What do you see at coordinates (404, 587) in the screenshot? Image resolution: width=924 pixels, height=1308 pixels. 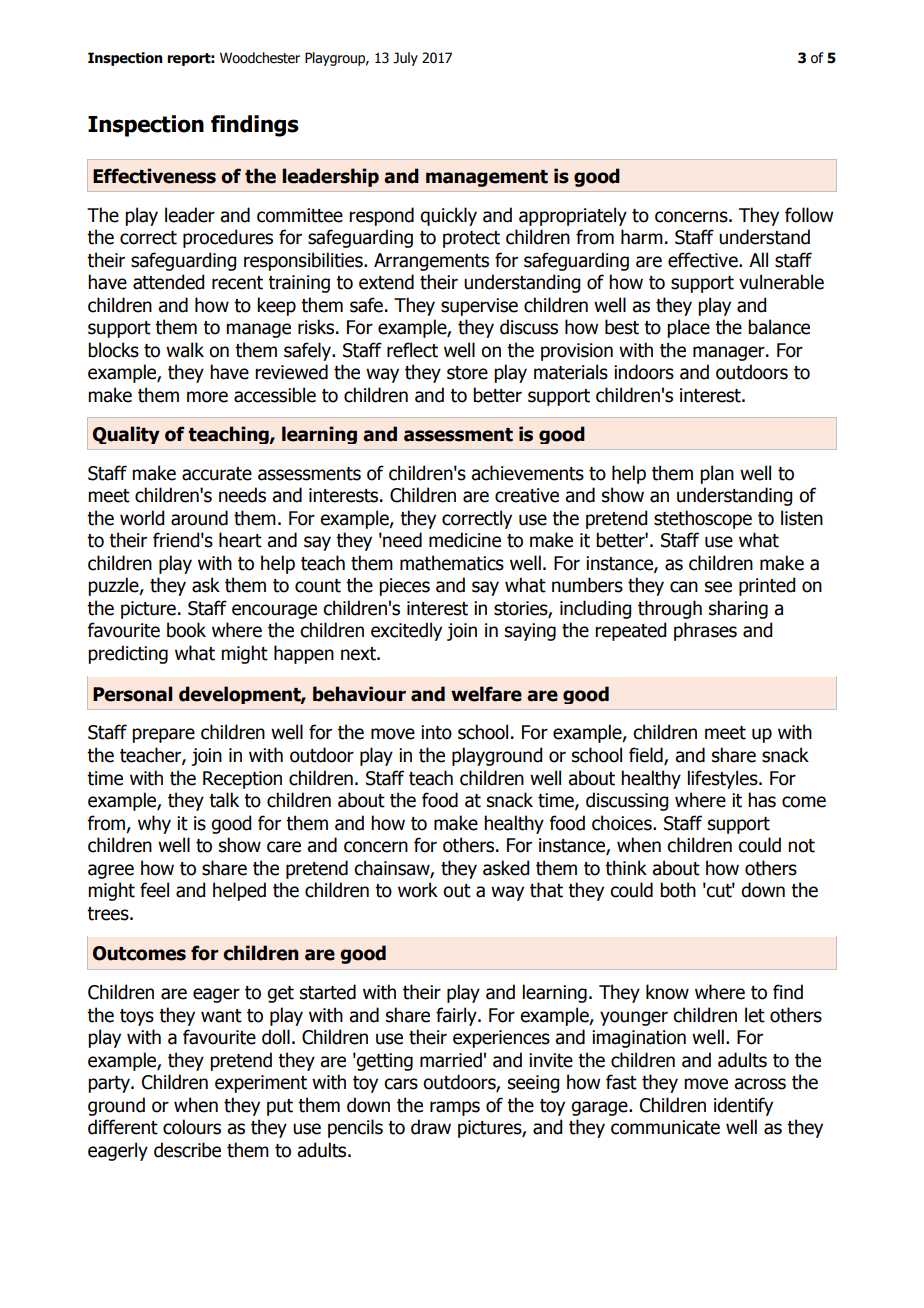 I see `pieces` at bounding box center [404, 587].
